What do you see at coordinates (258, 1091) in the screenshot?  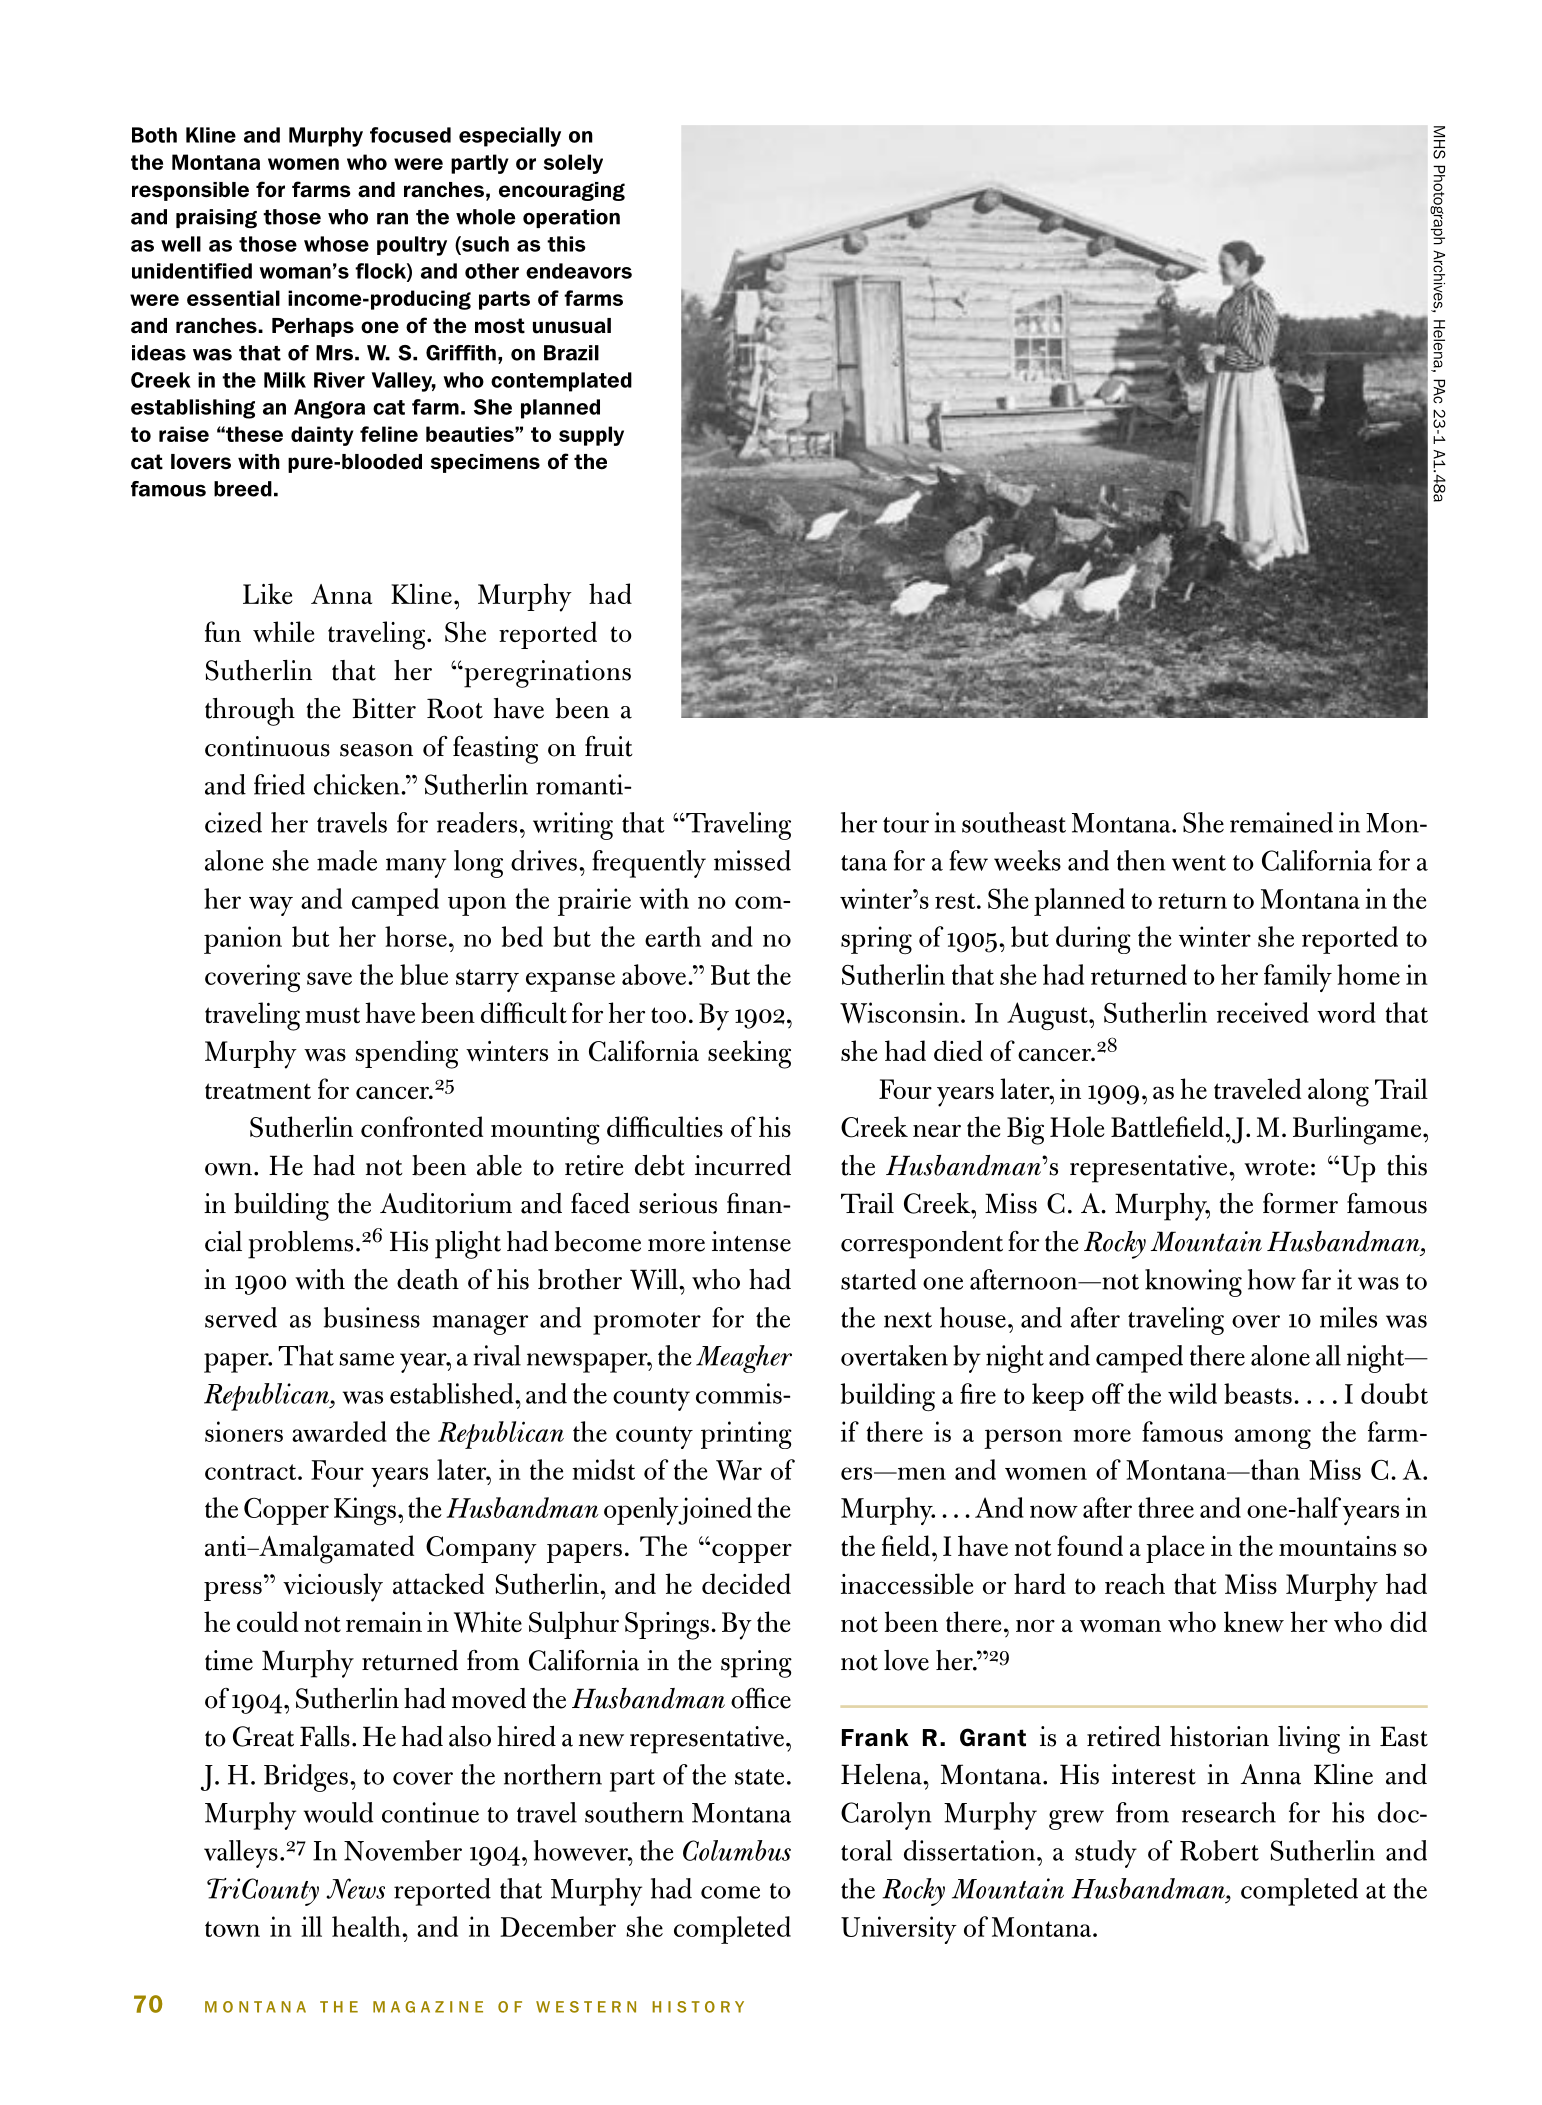 I see `treatment` at bounding box center [258, 1091].
